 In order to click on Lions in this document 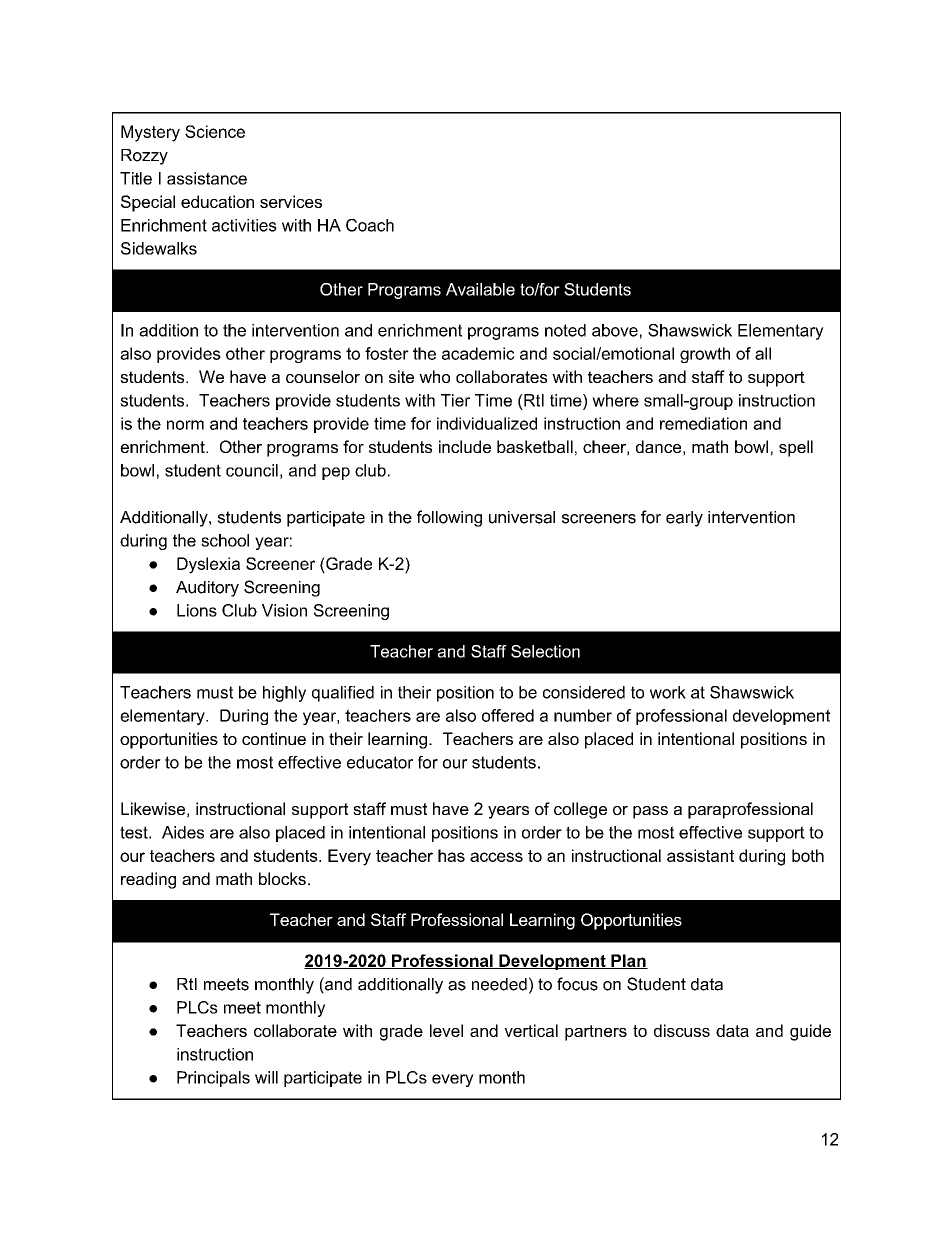, I will do `click(197, 610)`.
